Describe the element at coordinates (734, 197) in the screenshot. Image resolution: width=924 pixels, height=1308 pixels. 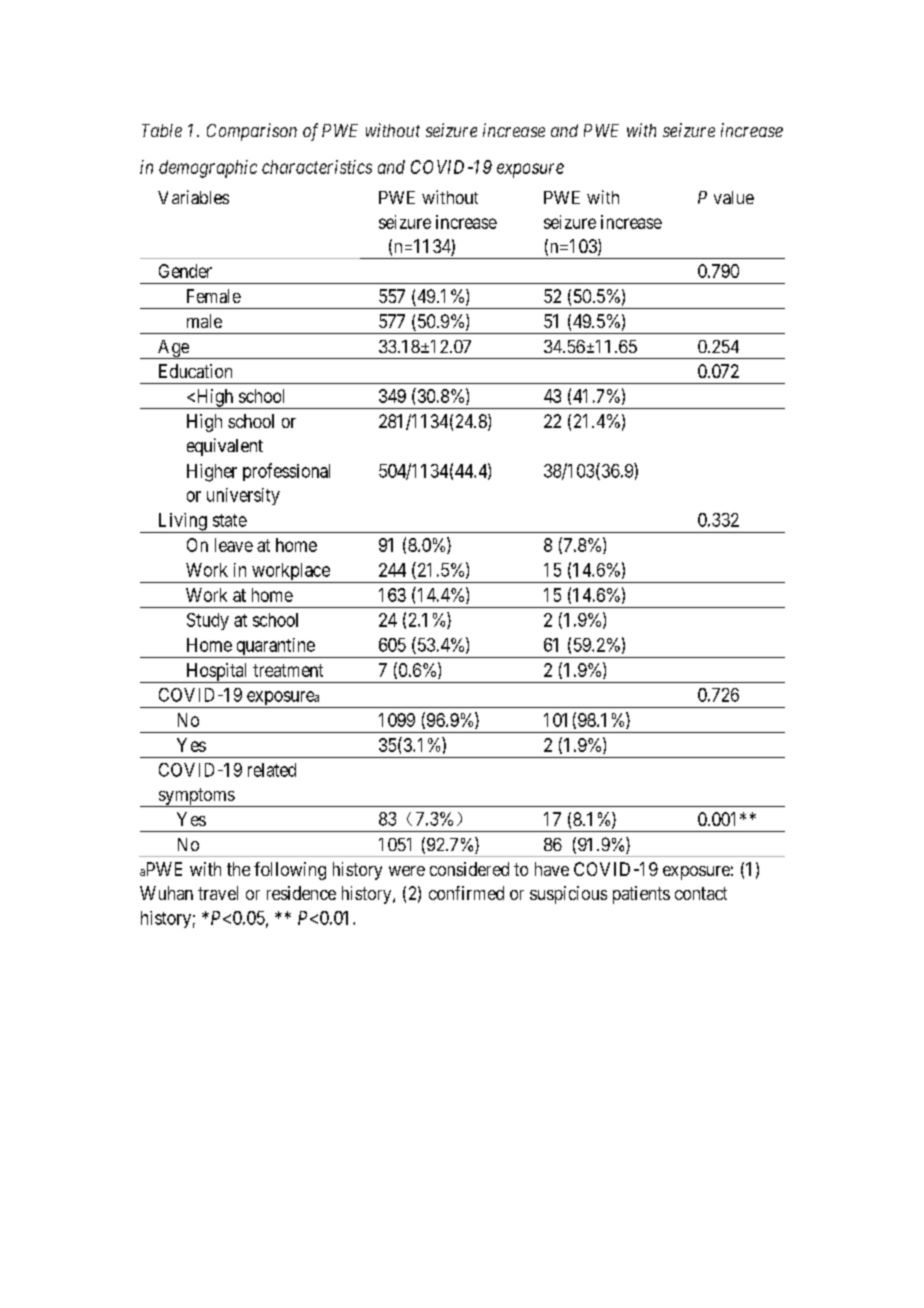
I see `value` at that location.
